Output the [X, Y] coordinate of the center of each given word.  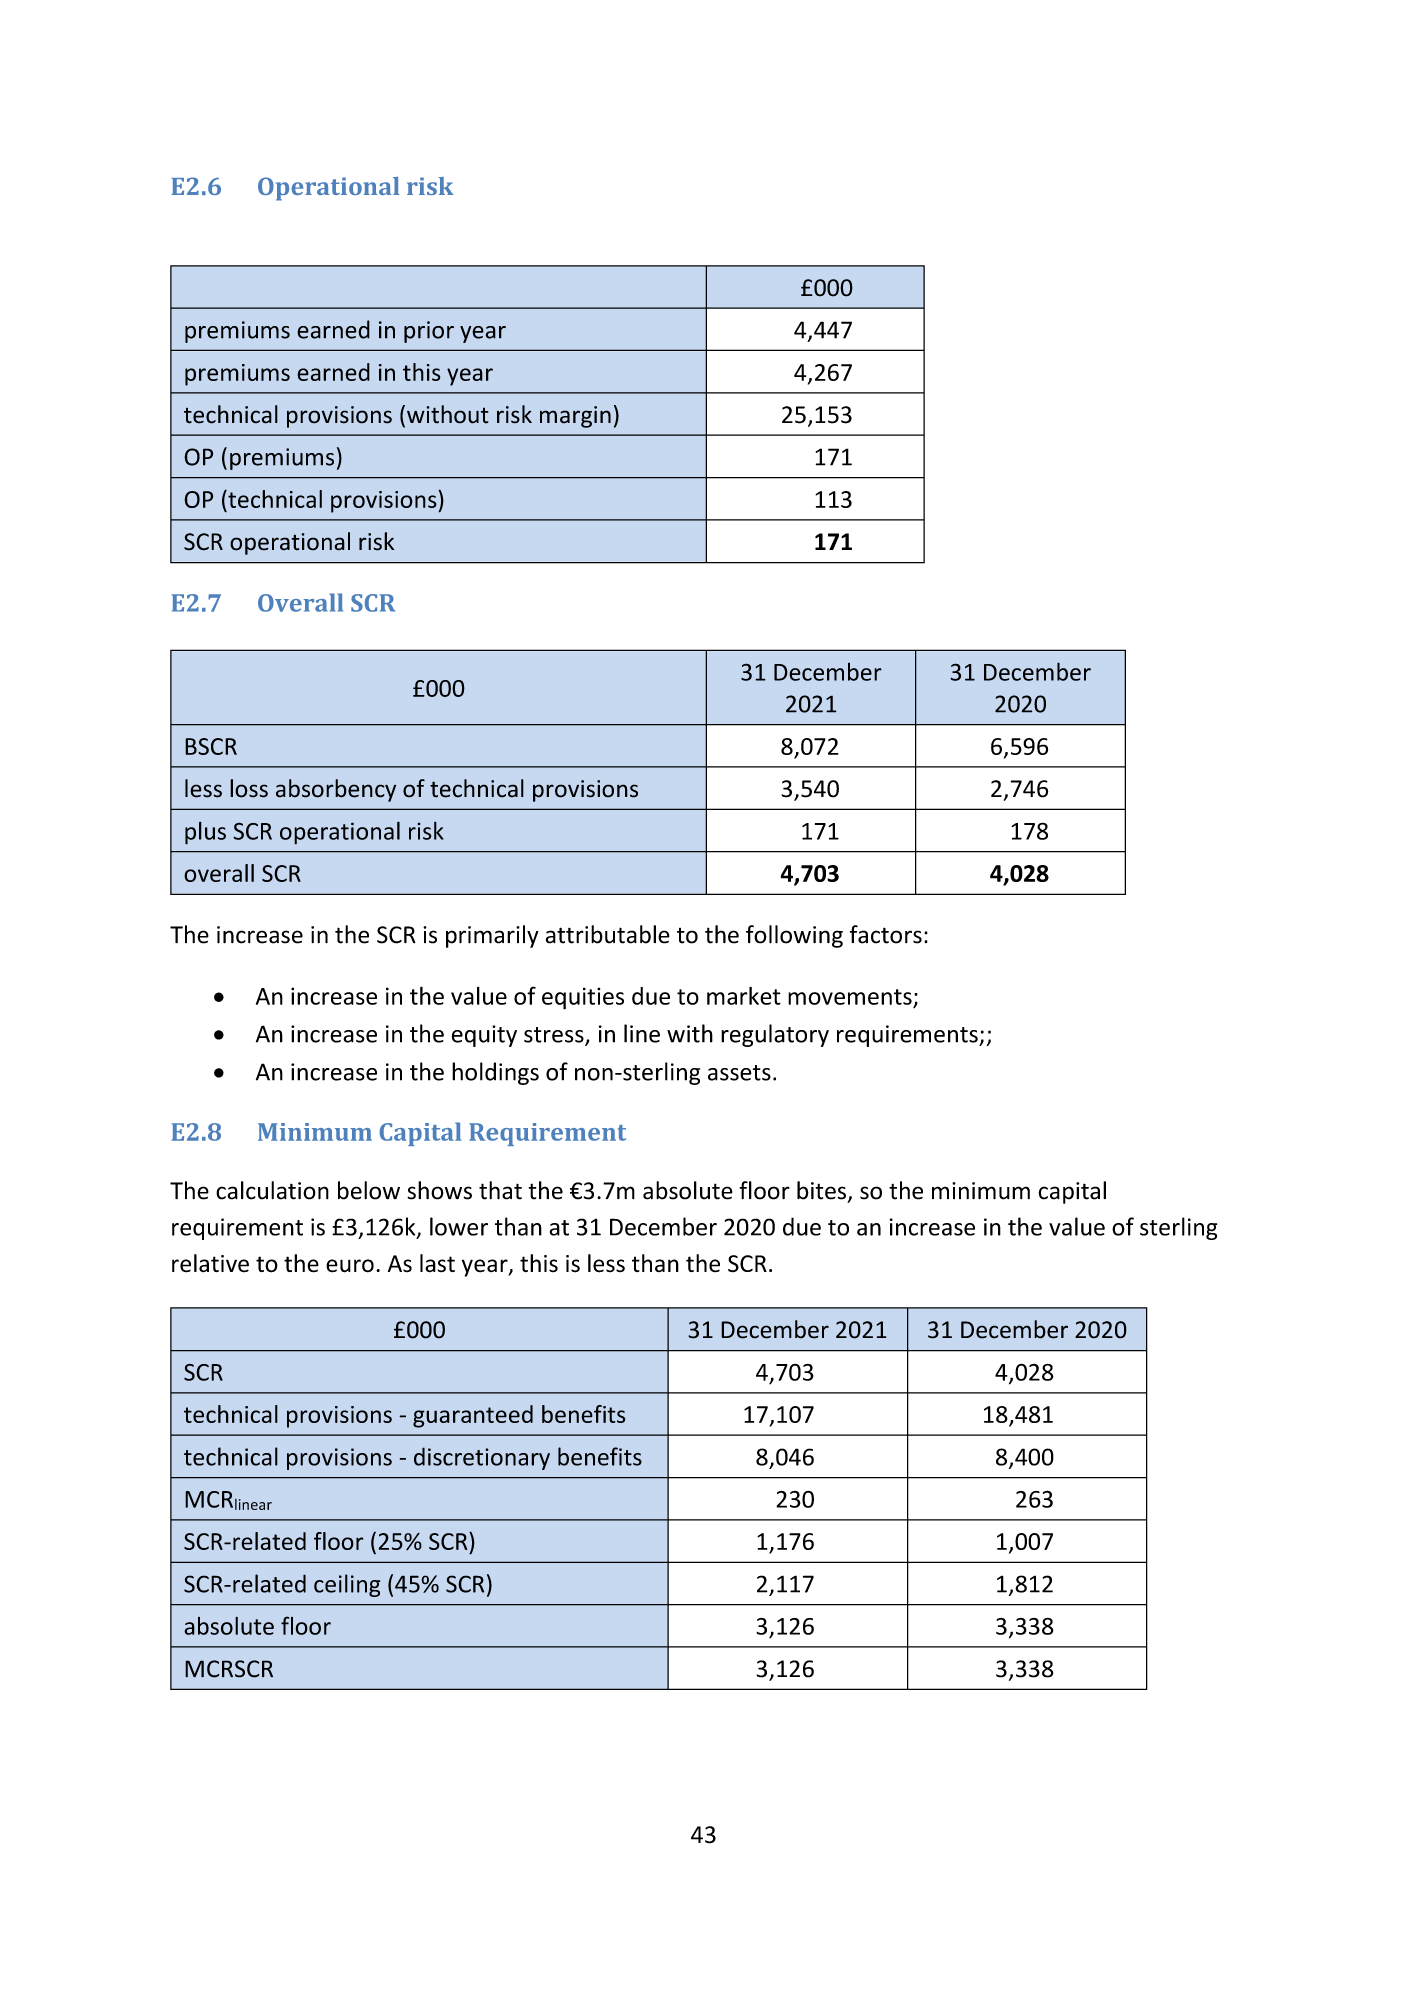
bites [821, 1190]
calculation [272, 1190]
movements [850, 997]
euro [350, 1266]
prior [429, 332]
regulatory [775, 1035]
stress [555, 1036]
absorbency [336, 790]
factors [886, 934]
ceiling [347, 1585]
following [794, 936]
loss [249, 788]
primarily [492, 936]
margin [575, 417]
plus [205, 833]
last [437, 1263]
